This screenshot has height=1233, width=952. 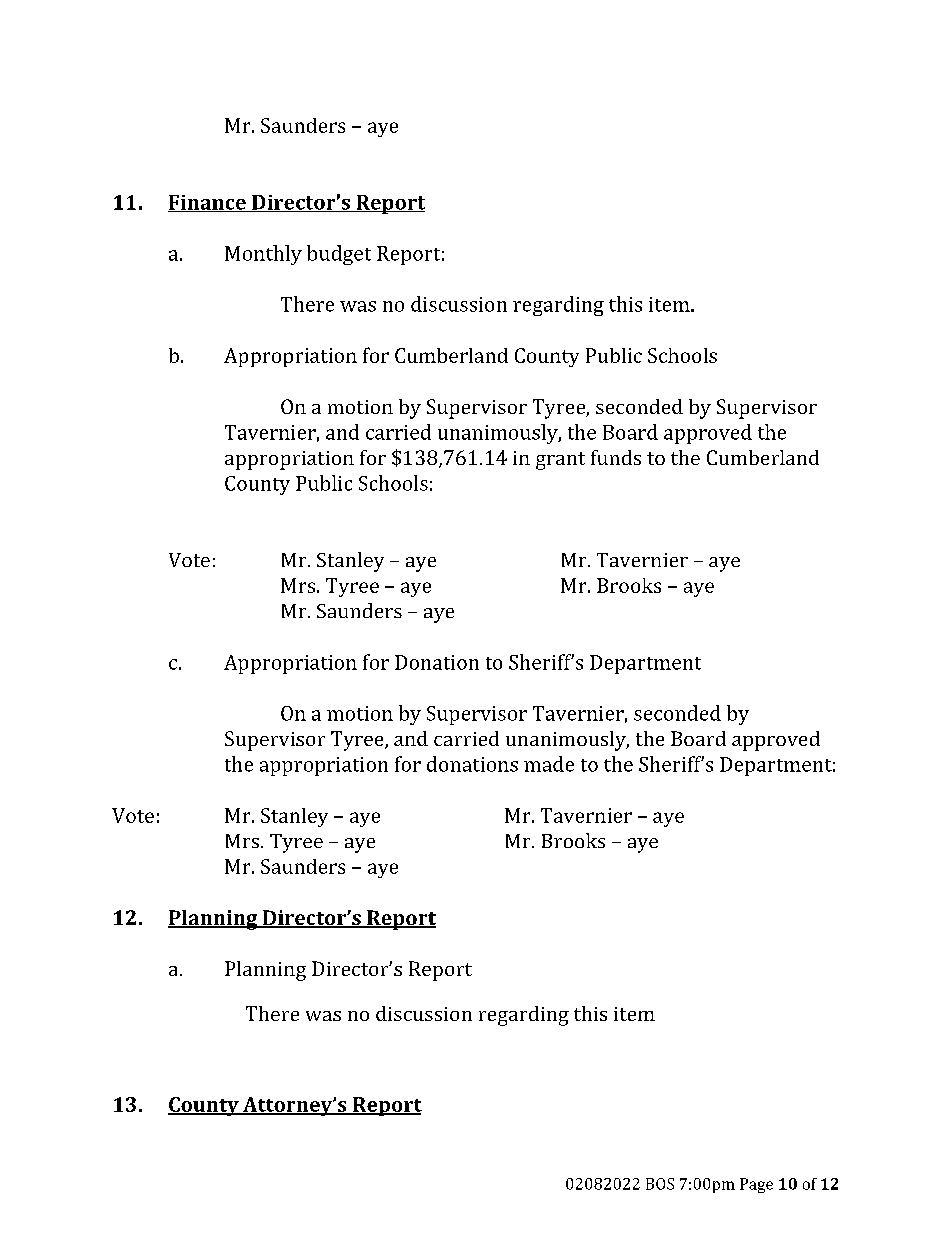 What do you see at coordinates (549, 764) in the screenshot?
I see `made` at bounding box center [549, 764].
